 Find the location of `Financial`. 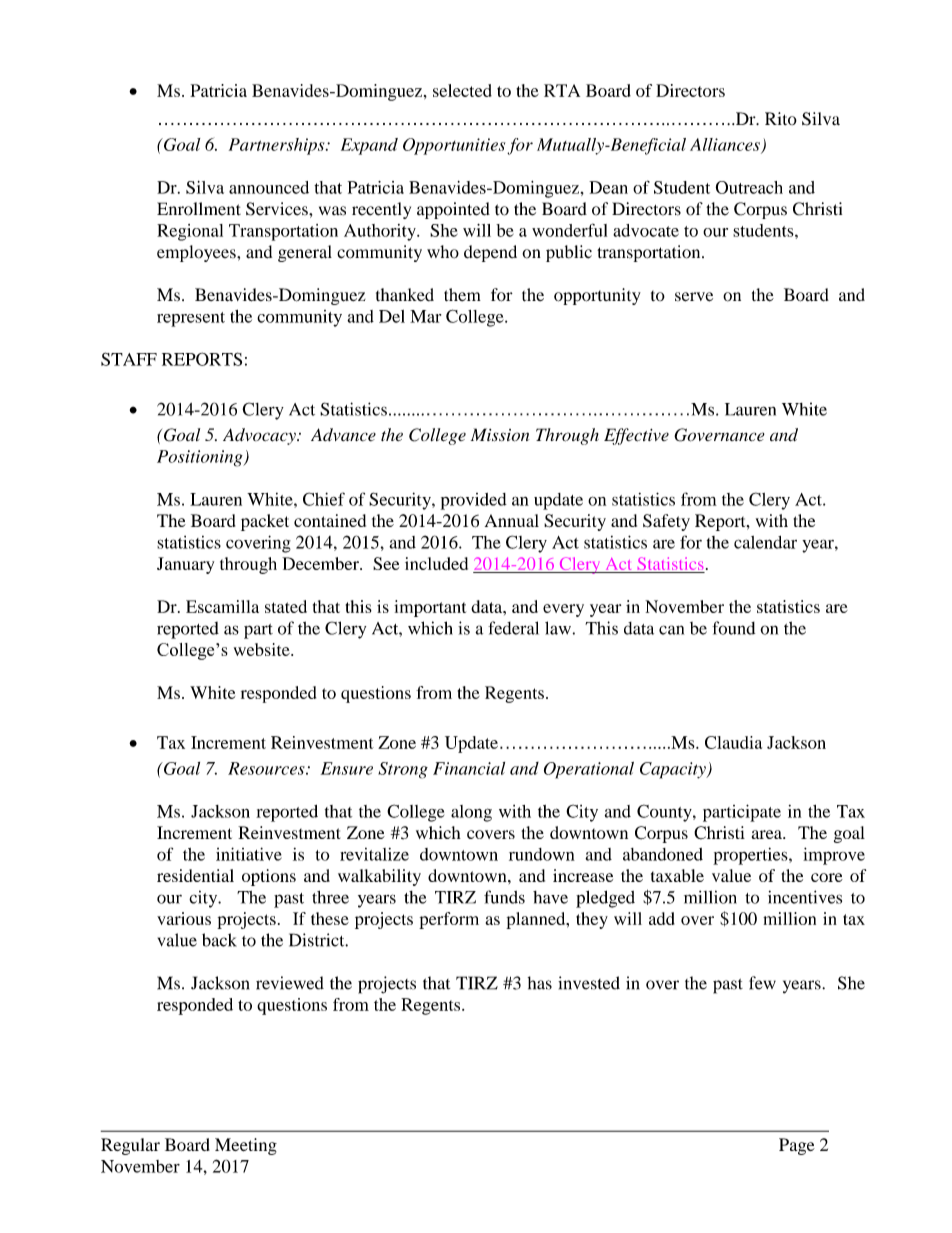

Financial is located at coordinates (469, 768).
